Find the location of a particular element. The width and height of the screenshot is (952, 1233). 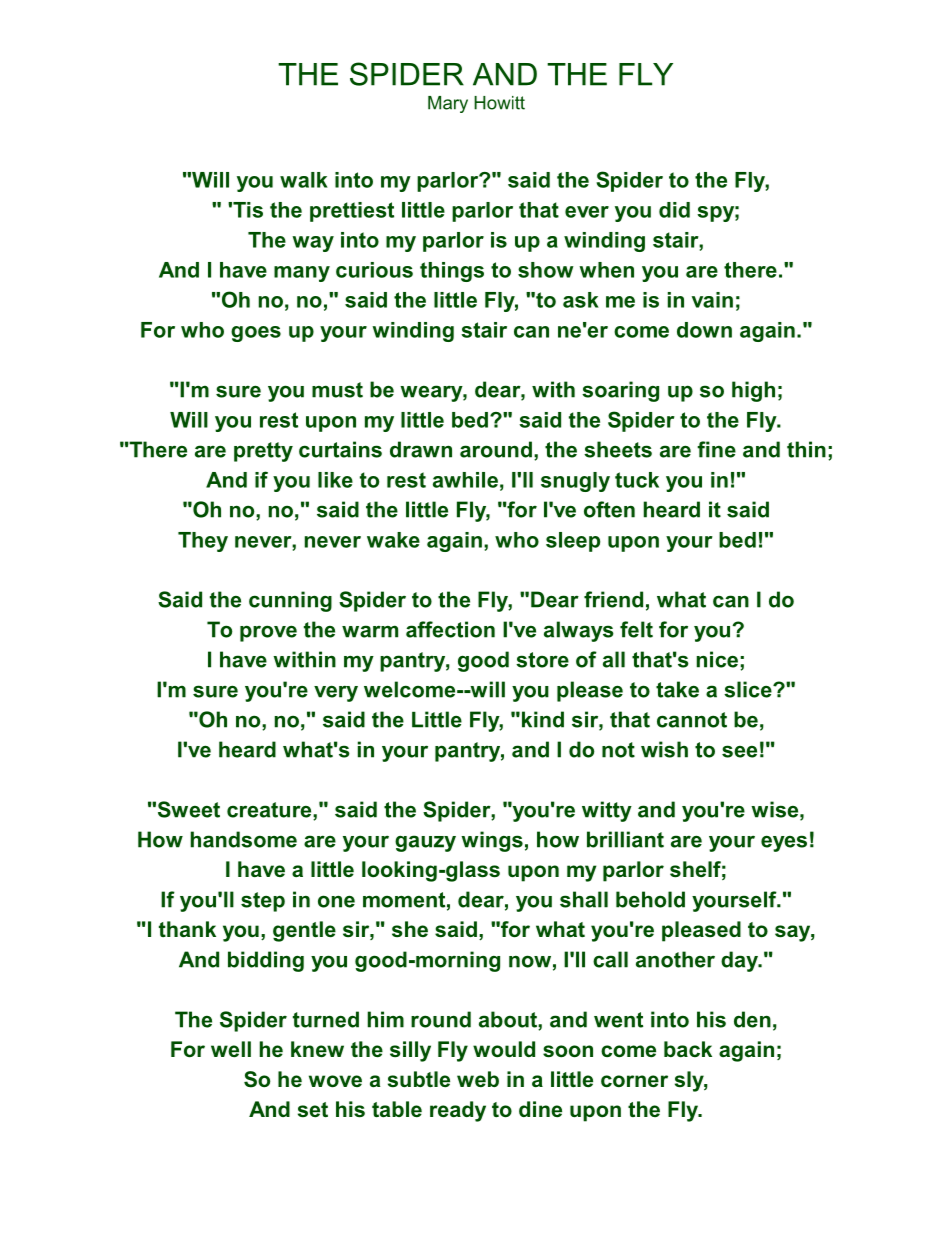

nice is located at coordinates (717, 659).
